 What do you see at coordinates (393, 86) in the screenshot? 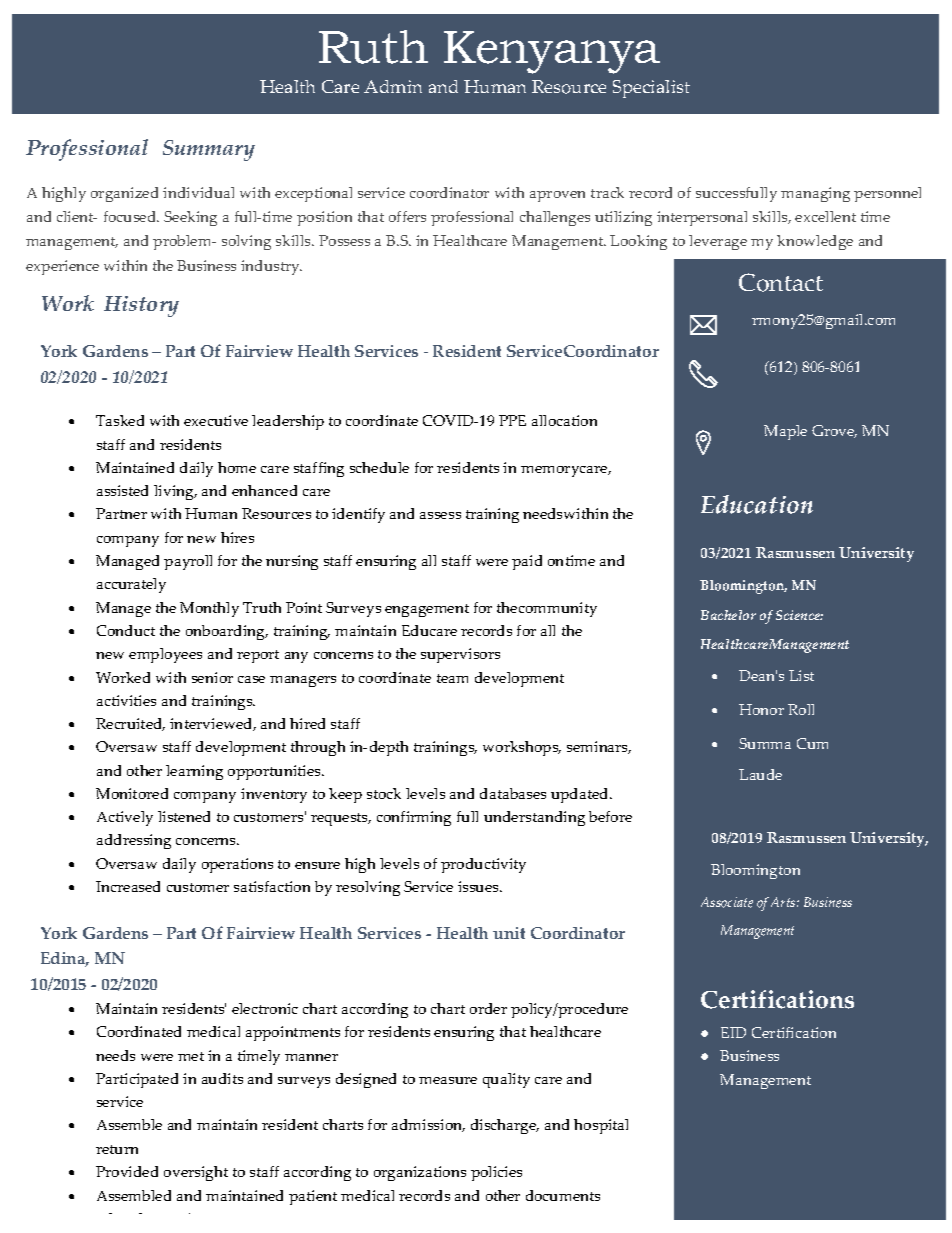
I see `Admin` at bounding box center [393, 86].
